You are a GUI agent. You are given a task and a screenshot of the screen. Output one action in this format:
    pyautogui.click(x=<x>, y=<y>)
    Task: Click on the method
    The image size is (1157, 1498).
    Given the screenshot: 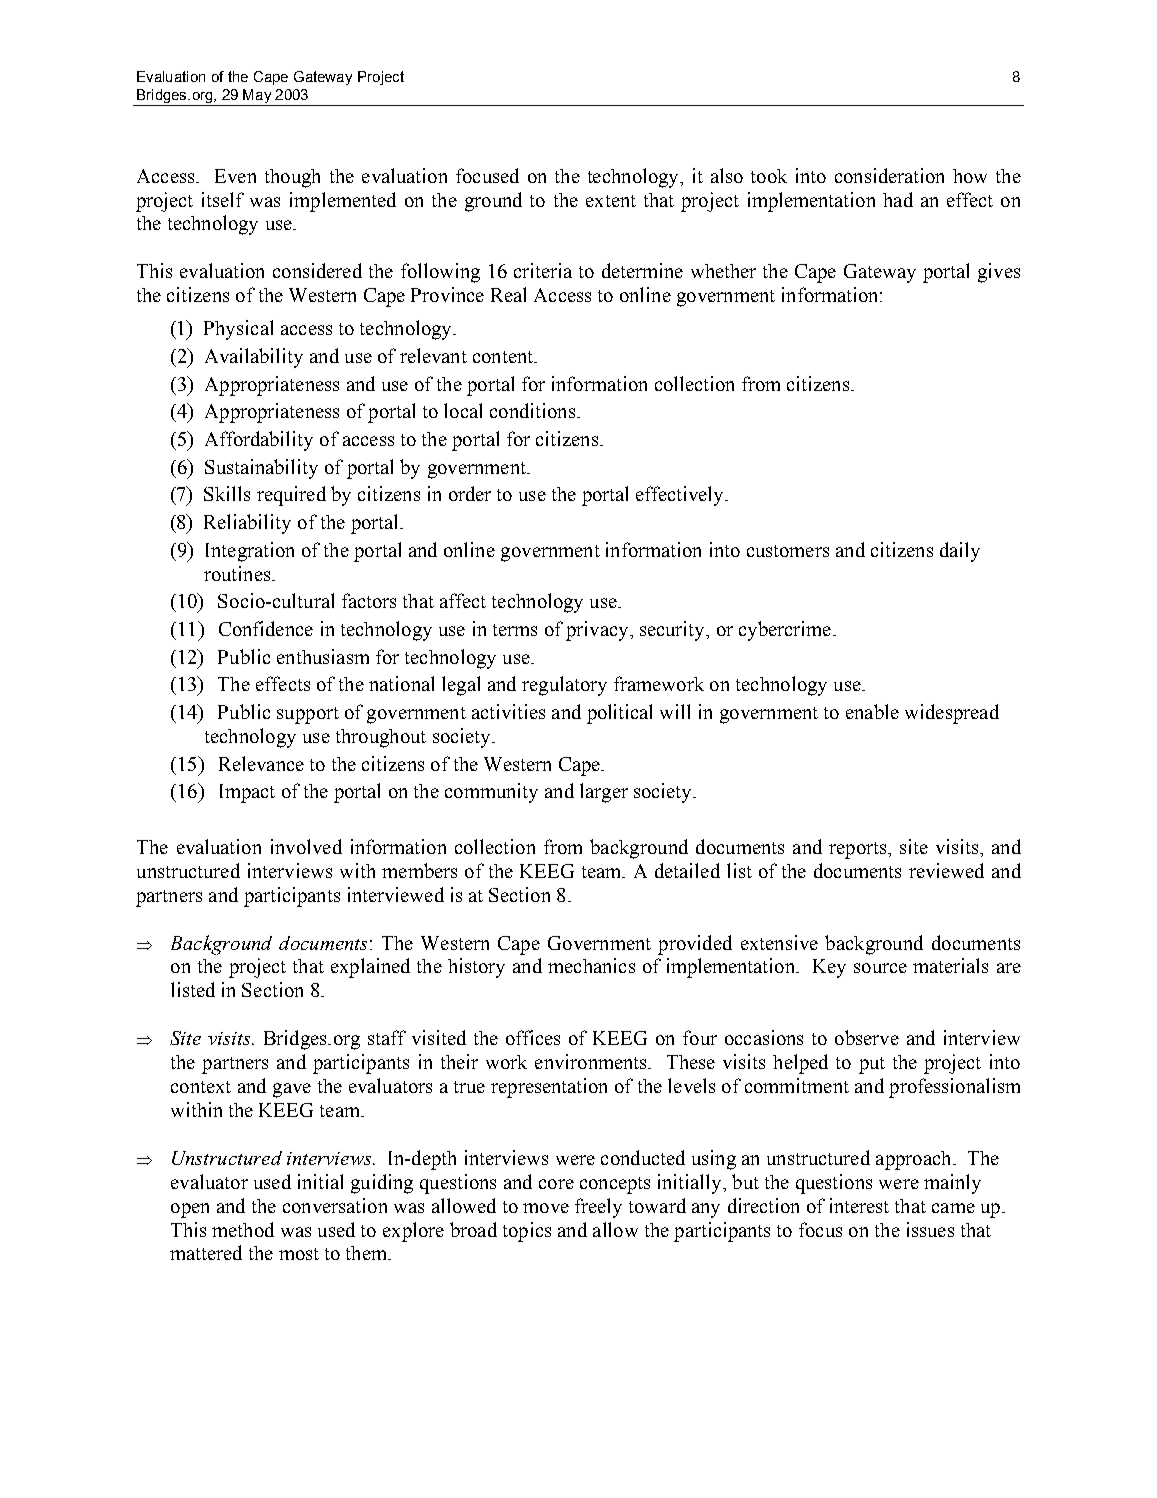 What is the action you would take?
    pyautogui.click(x=243, y=1229)
